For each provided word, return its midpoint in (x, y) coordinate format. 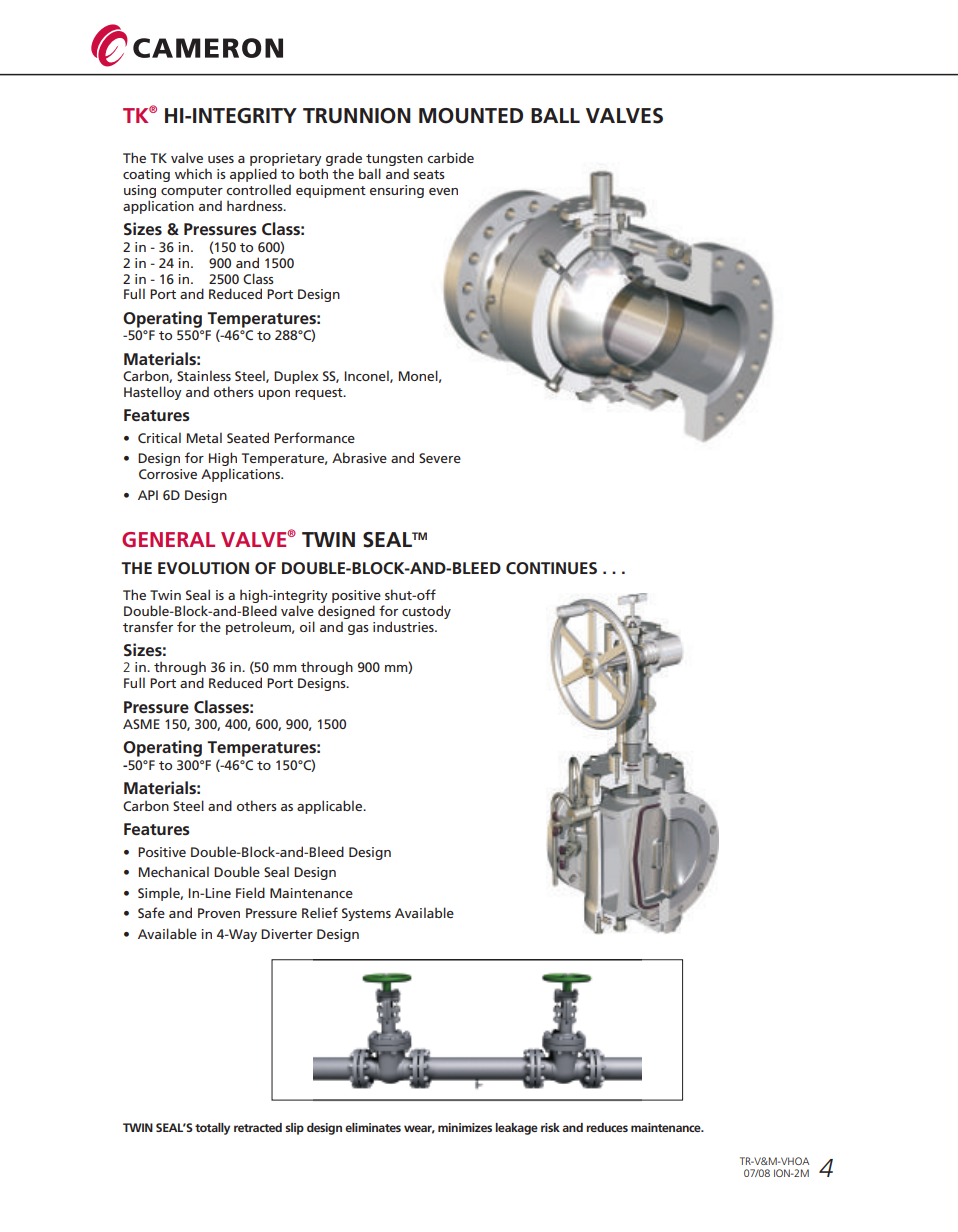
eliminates (373, 1127)
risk (550, 1127)
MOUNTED (471, 116)
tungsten (394, 161)
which (193, 173)
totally (212, 1129)
